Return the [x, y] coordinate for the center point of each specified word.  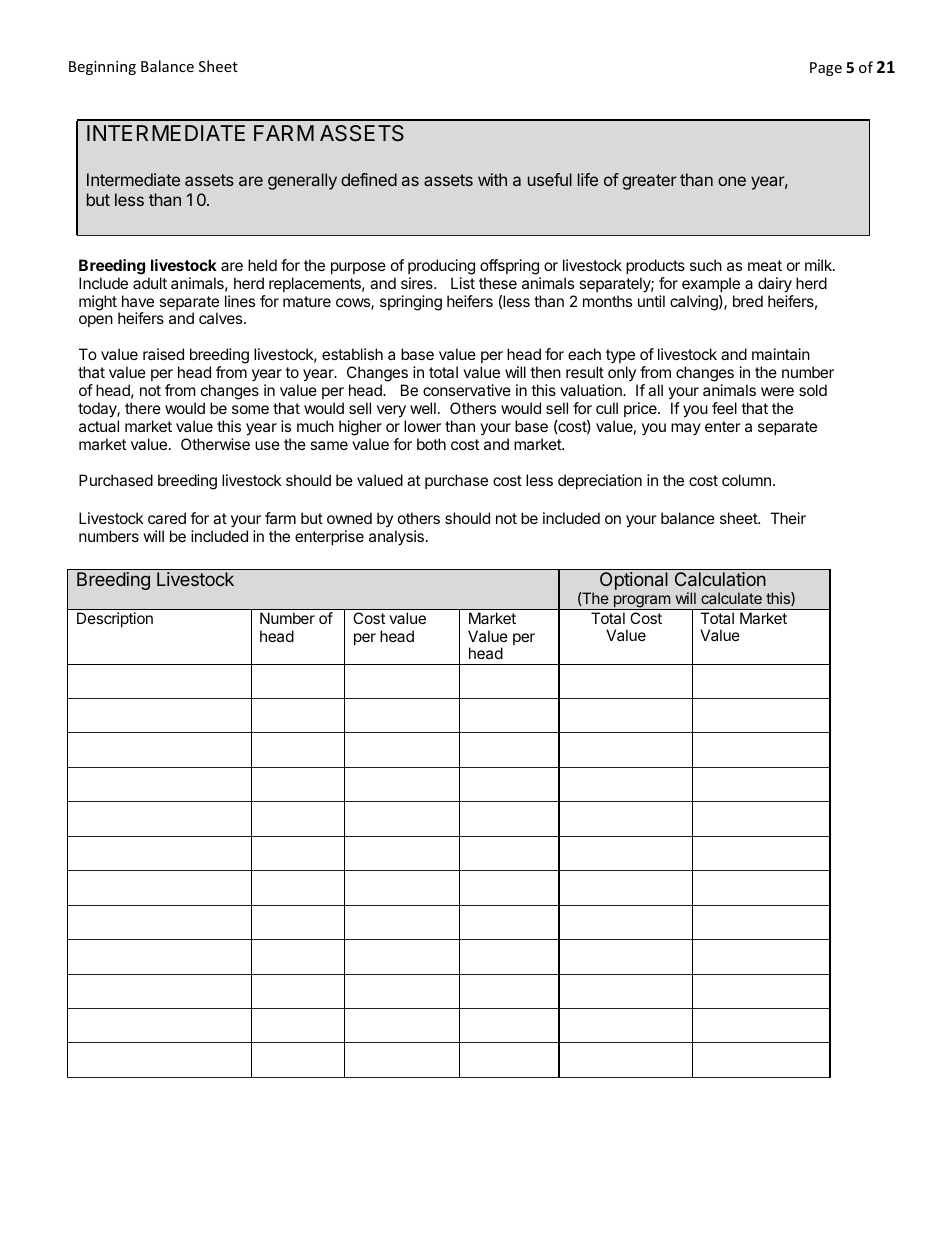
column [746, 480]
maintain [781, 354]
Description [115, 619]
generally [302, 181]
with [492, 179]
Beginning [102, 68]
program [641, 602]
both [431, 444]
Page [826, 69]
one [732, 181]
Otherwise [215, 444]
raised [163, 354]
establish [352, 354]
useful [550, 179]
